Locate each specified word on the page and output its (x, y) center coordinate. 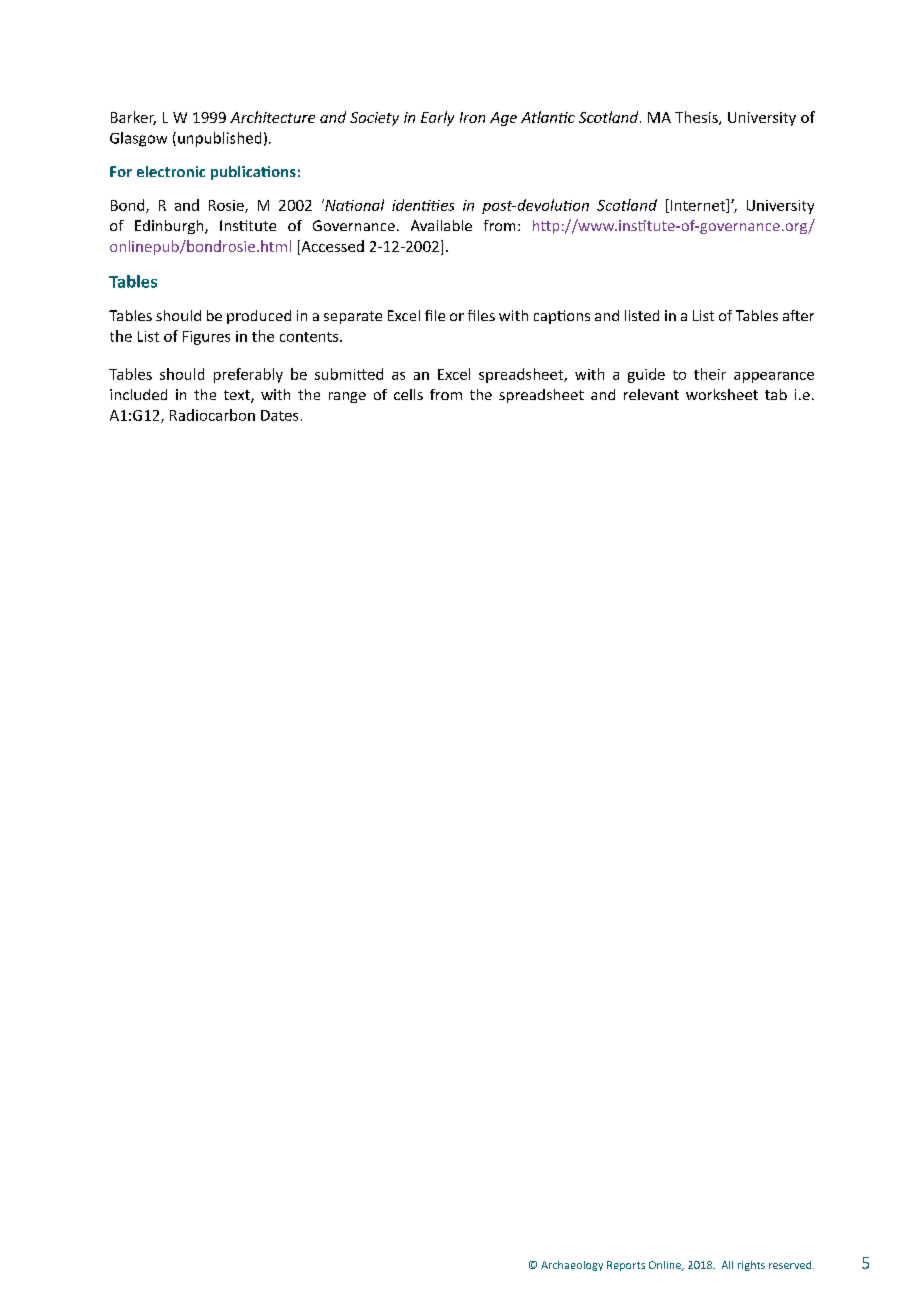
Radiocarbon (212, 415)
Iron (472, 117)
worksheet (722, 394)
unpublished (219, 139)
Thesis (697, 118)
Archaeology (572, 1266)
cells (408, 394)
